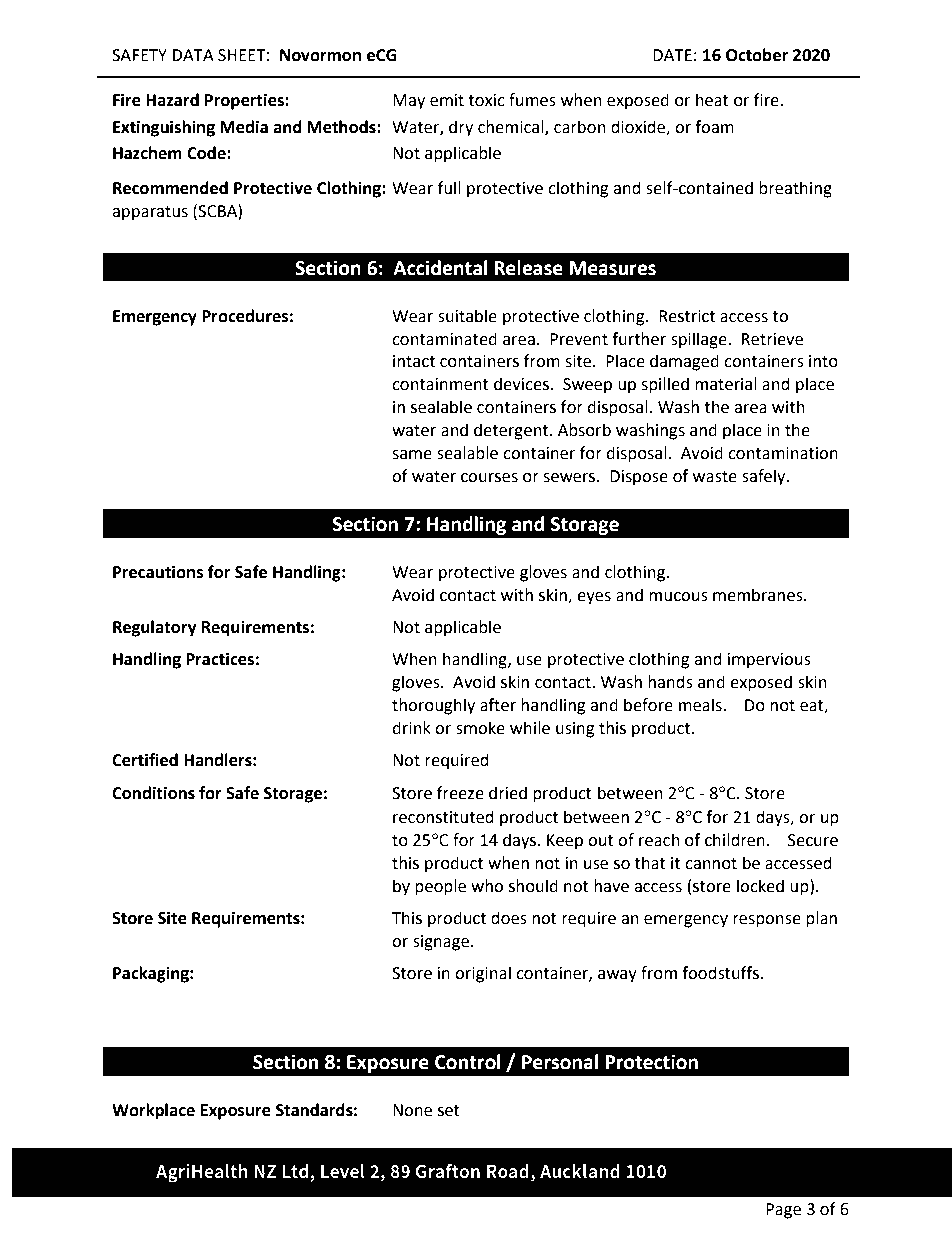  What do you see at coordinates (712, 100) in the page?
I see `heat` at bounding box center [712, 100].
